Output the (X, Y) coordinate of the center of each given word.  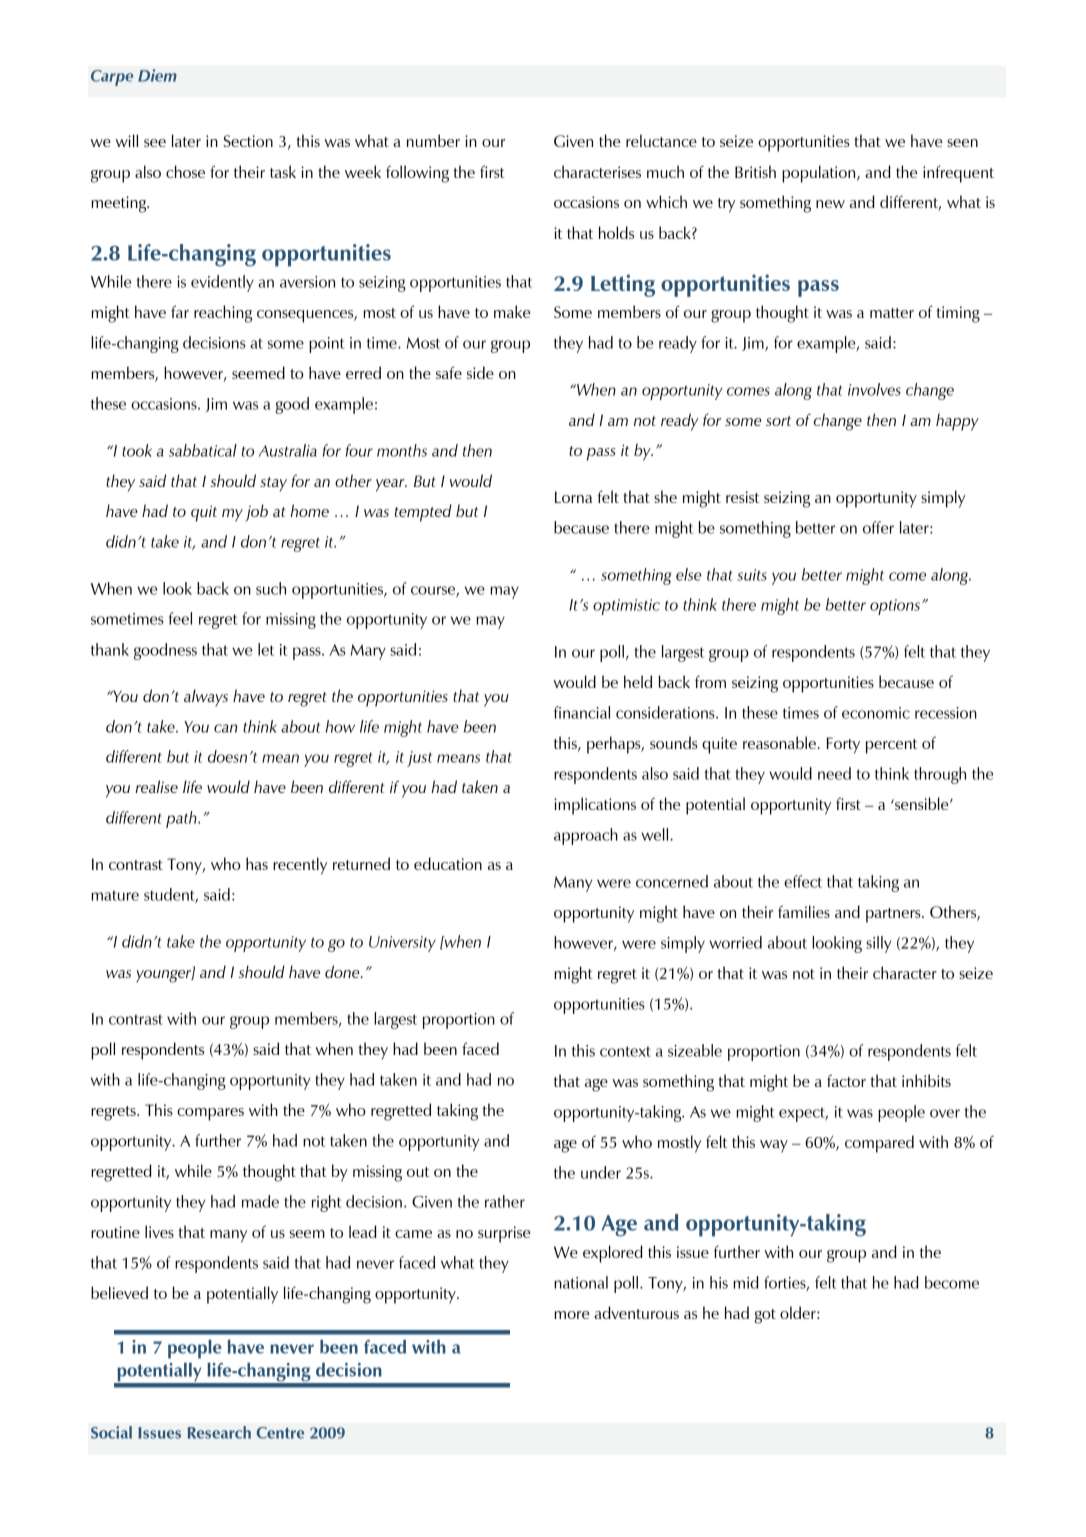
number (433, 140)
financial (582, 712)
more (571, 1315)
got (765, 1316)
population (820, 174)
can (225, 728)
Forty (843, 745)
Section (248, 141)
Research (219, 1432)
